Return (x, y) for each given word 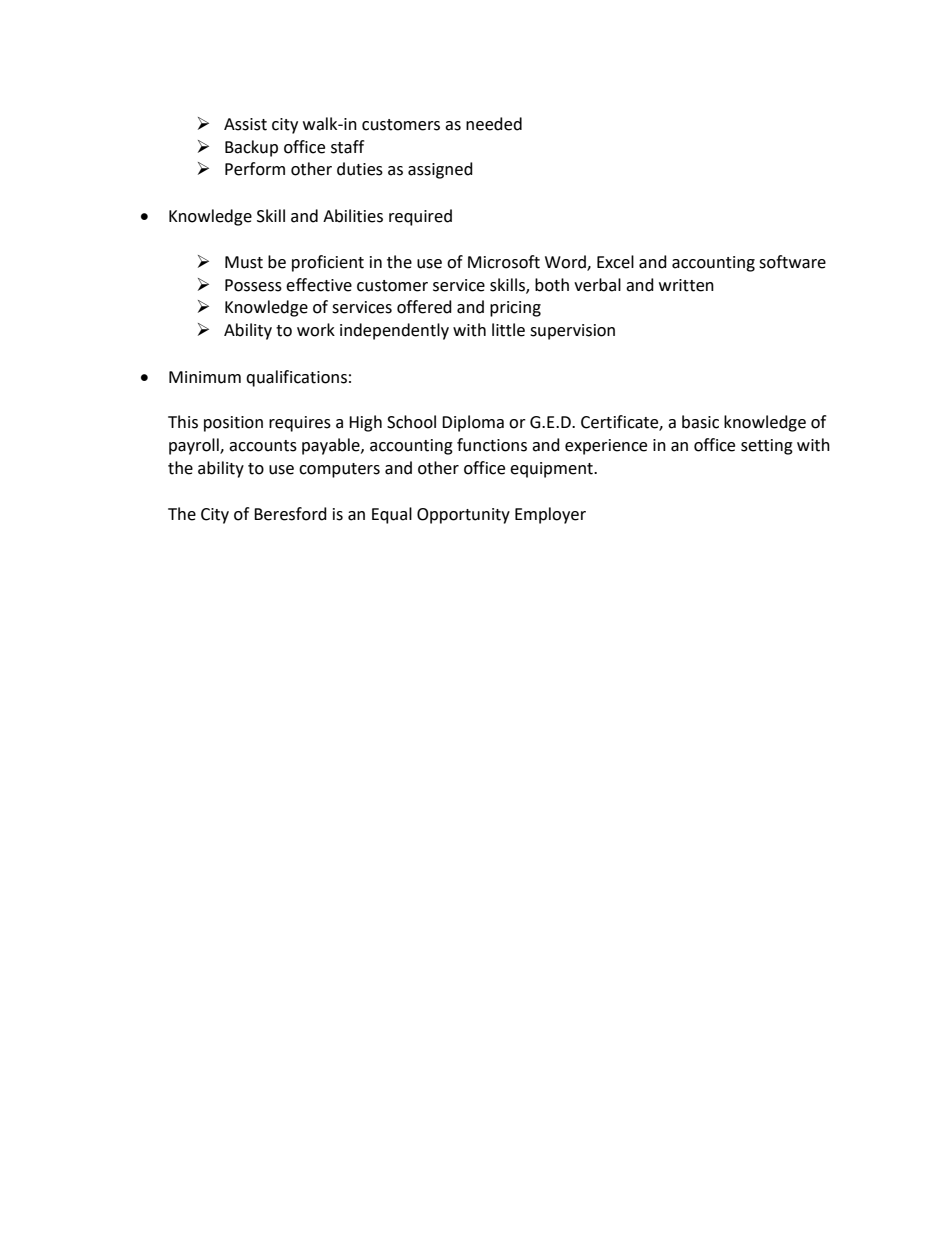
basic (700, 422)
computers (339, 470)
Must (244, 262)
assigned (440, 170)
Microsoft (504, 262)
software (792, 262)
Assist (245, 124)
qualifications (296, 378)
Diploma (473, 423)
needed (494, 124)
